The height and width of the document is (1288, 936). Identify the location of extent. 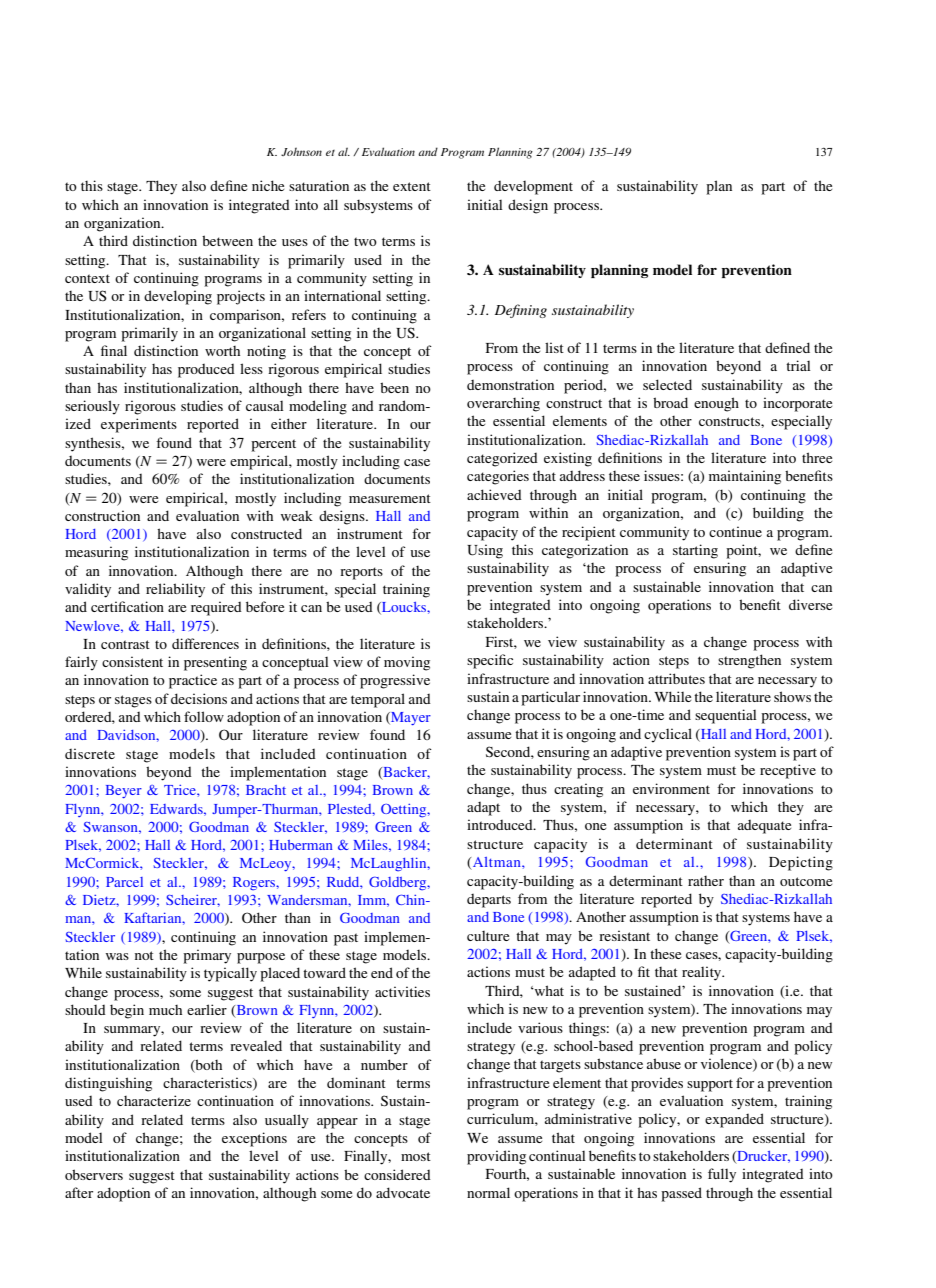
(412, 186).
